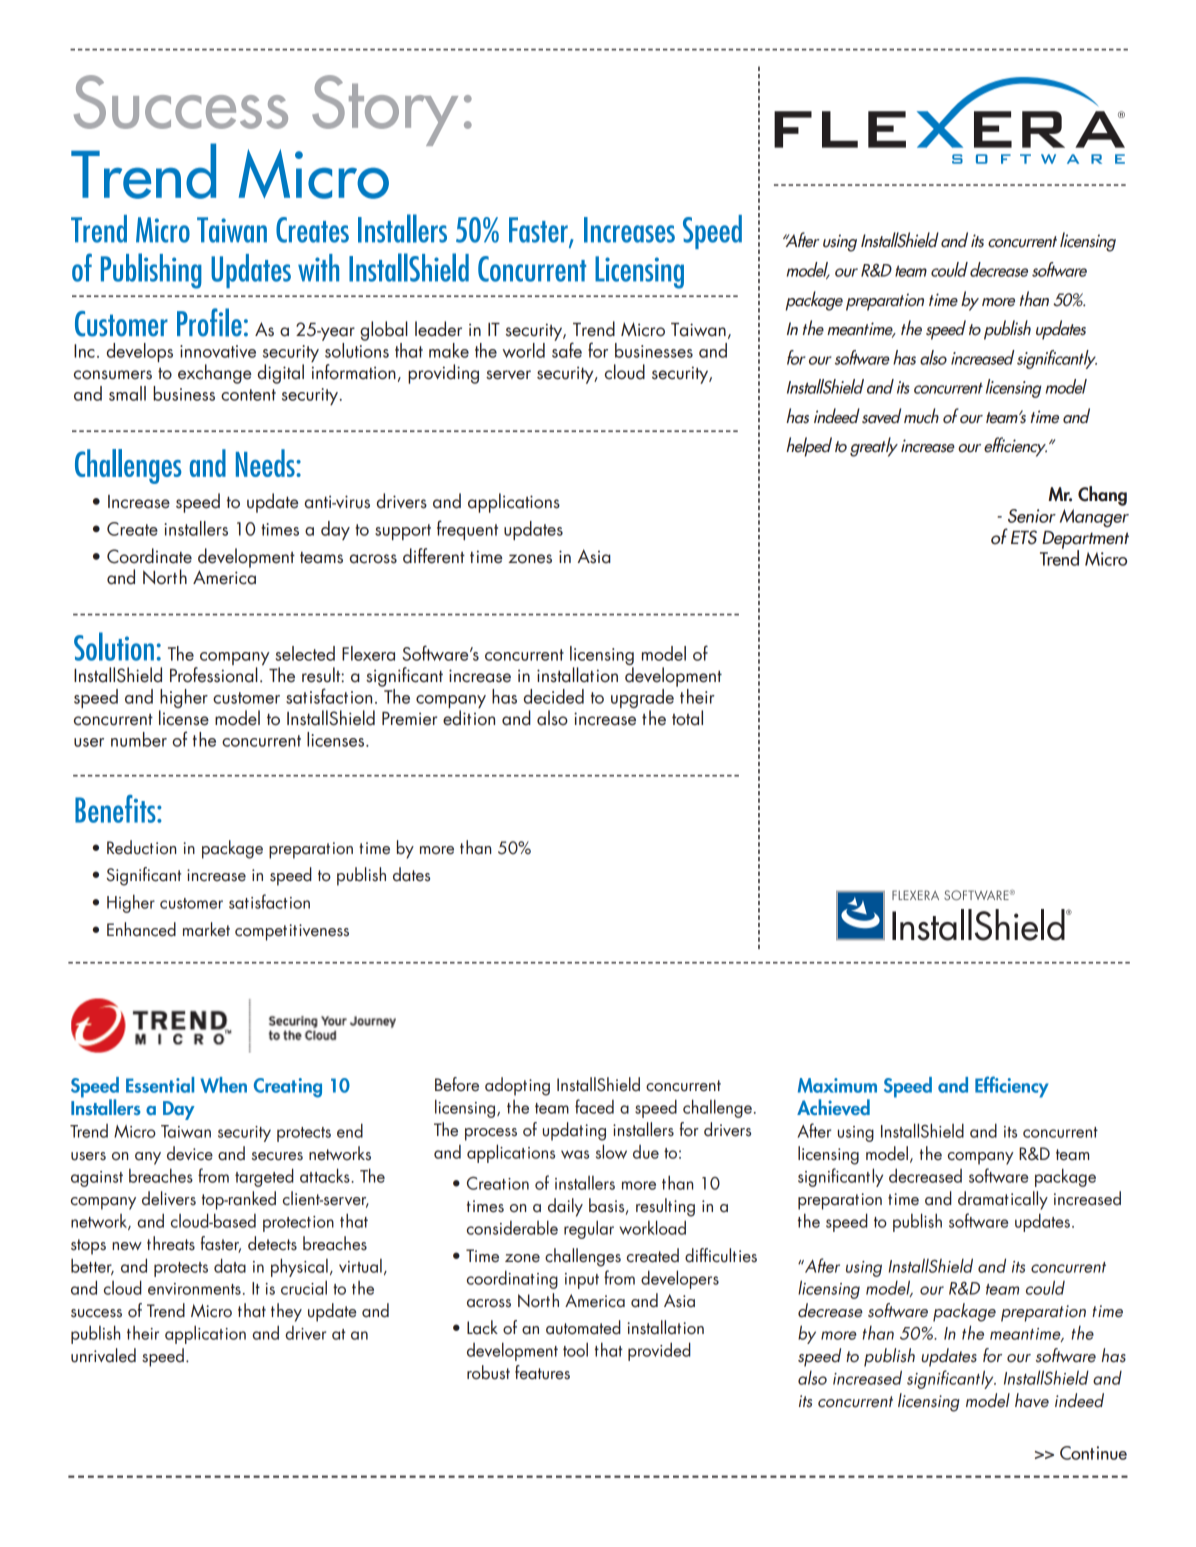  I want to click on Maximum, so click(837, 1085).
